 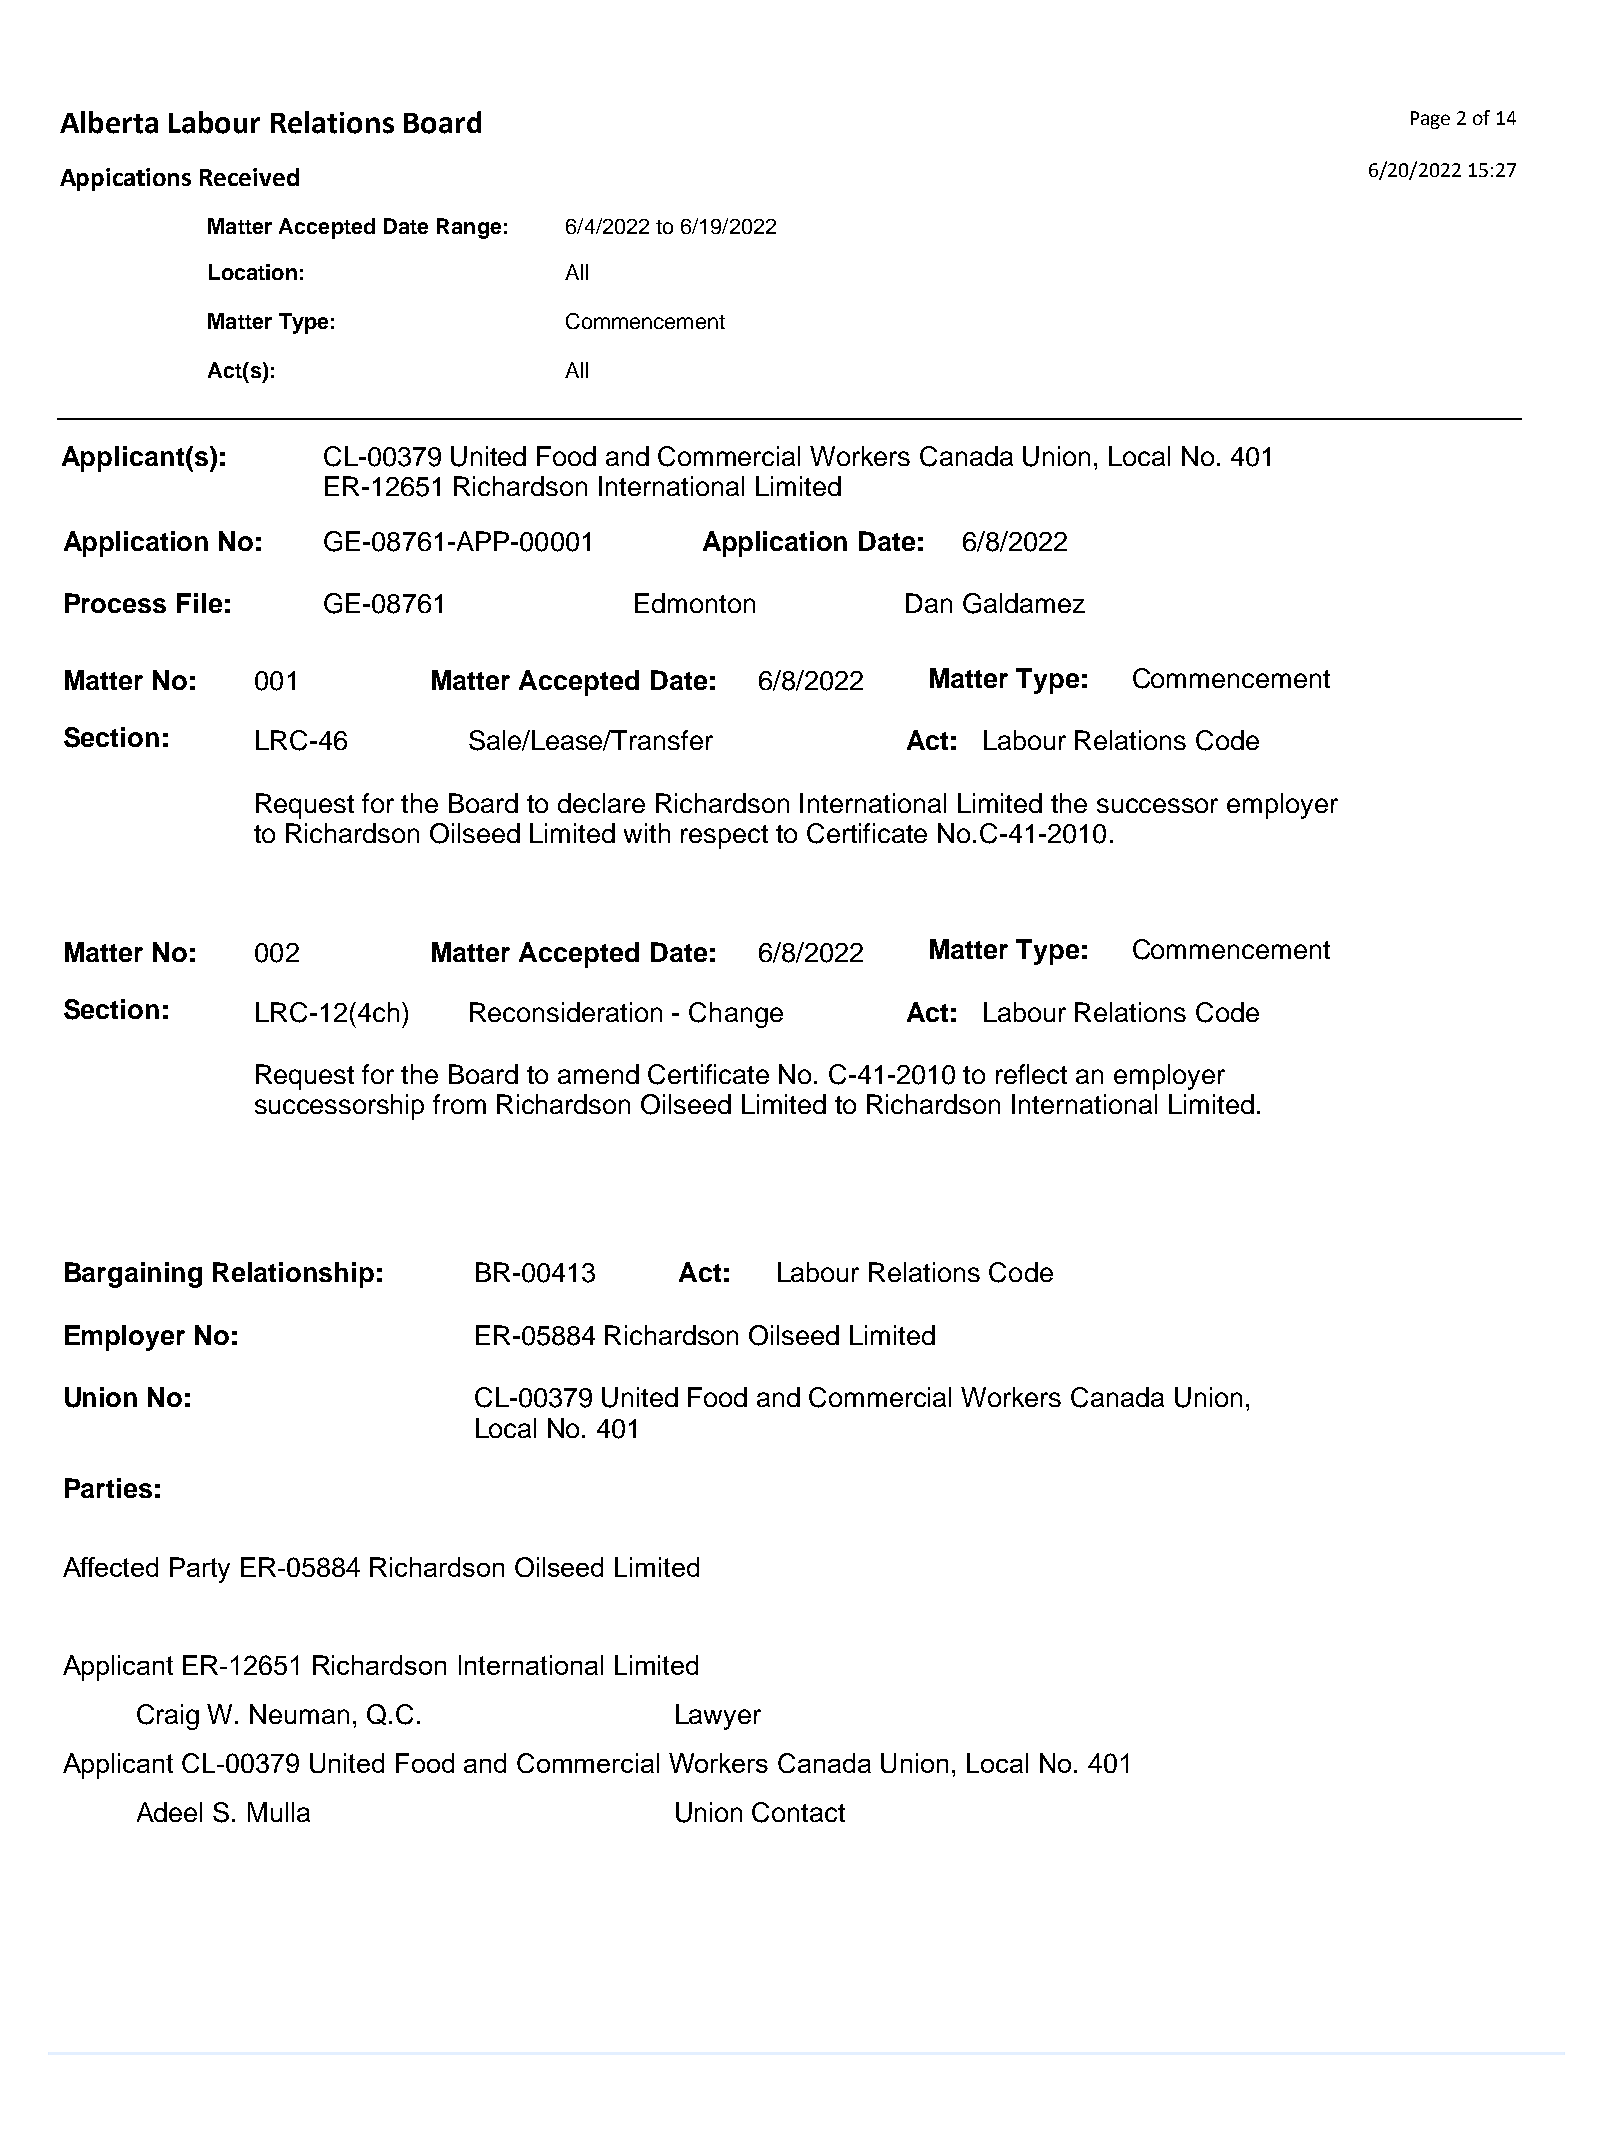 I want to click on from, so click(x=459, y=1104).
